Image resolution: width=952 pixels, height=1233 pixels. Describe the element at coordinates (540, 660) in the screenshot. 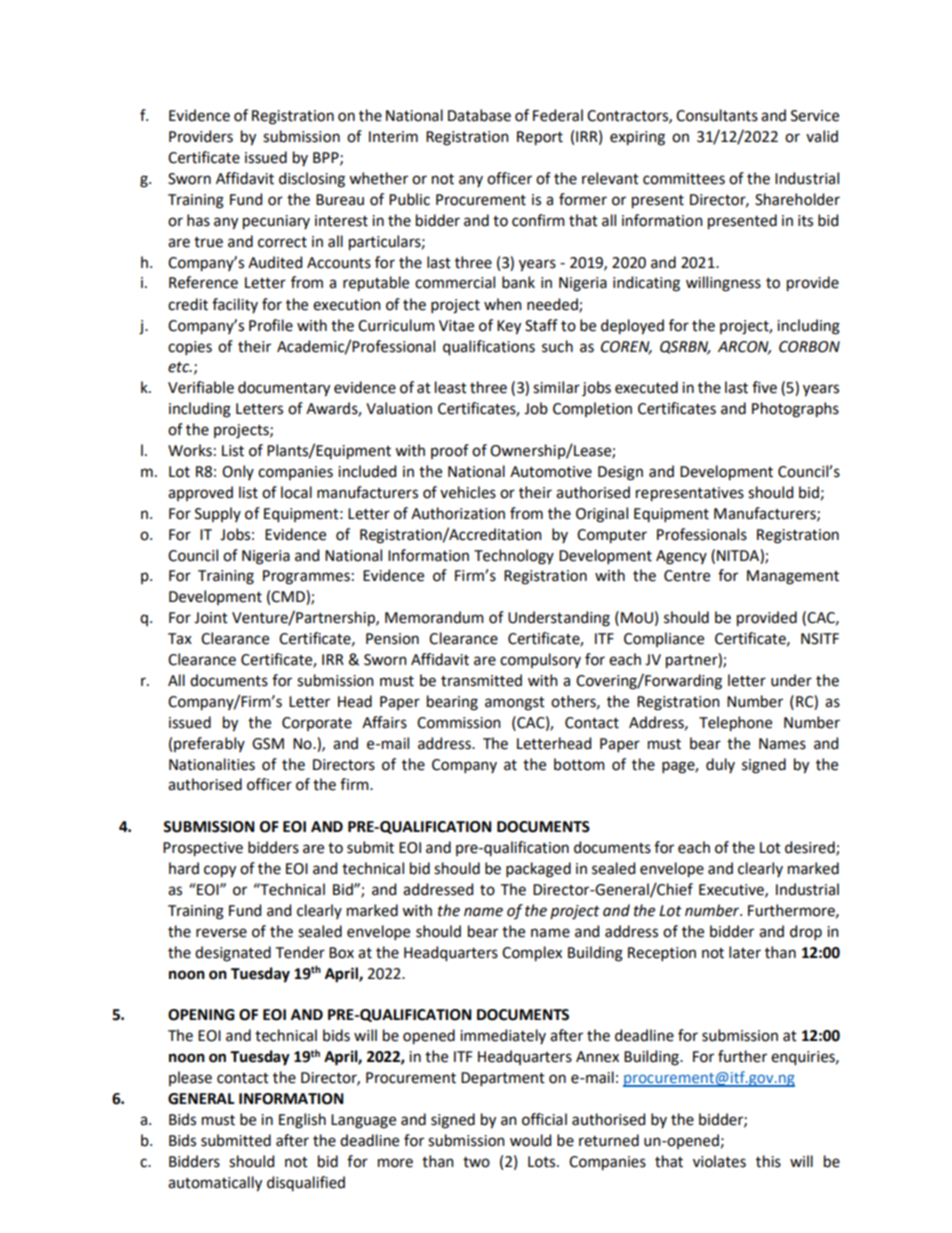

I see `compulsory` at that location.
